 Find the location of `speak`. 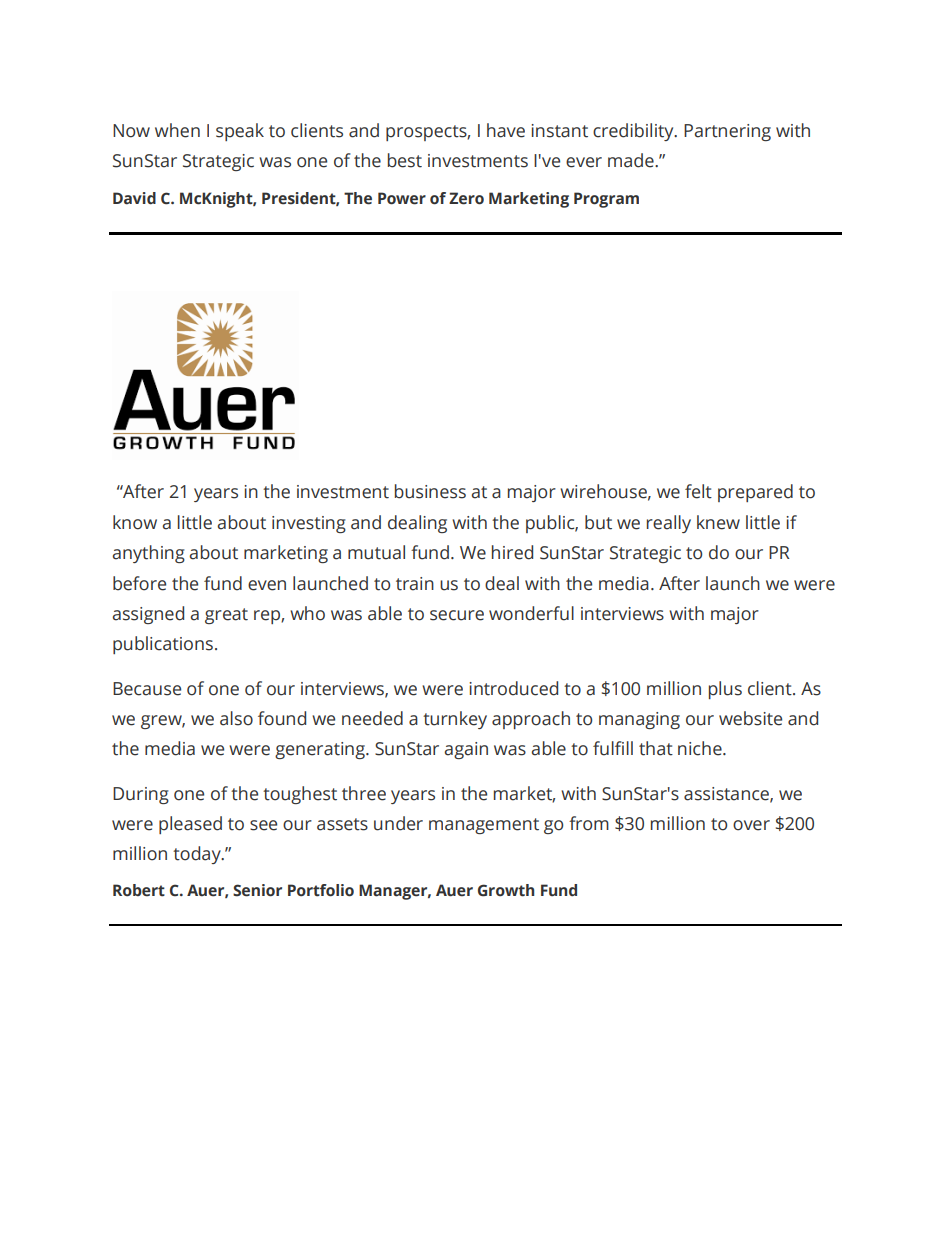

speak is located at coordinates (240, 132).
